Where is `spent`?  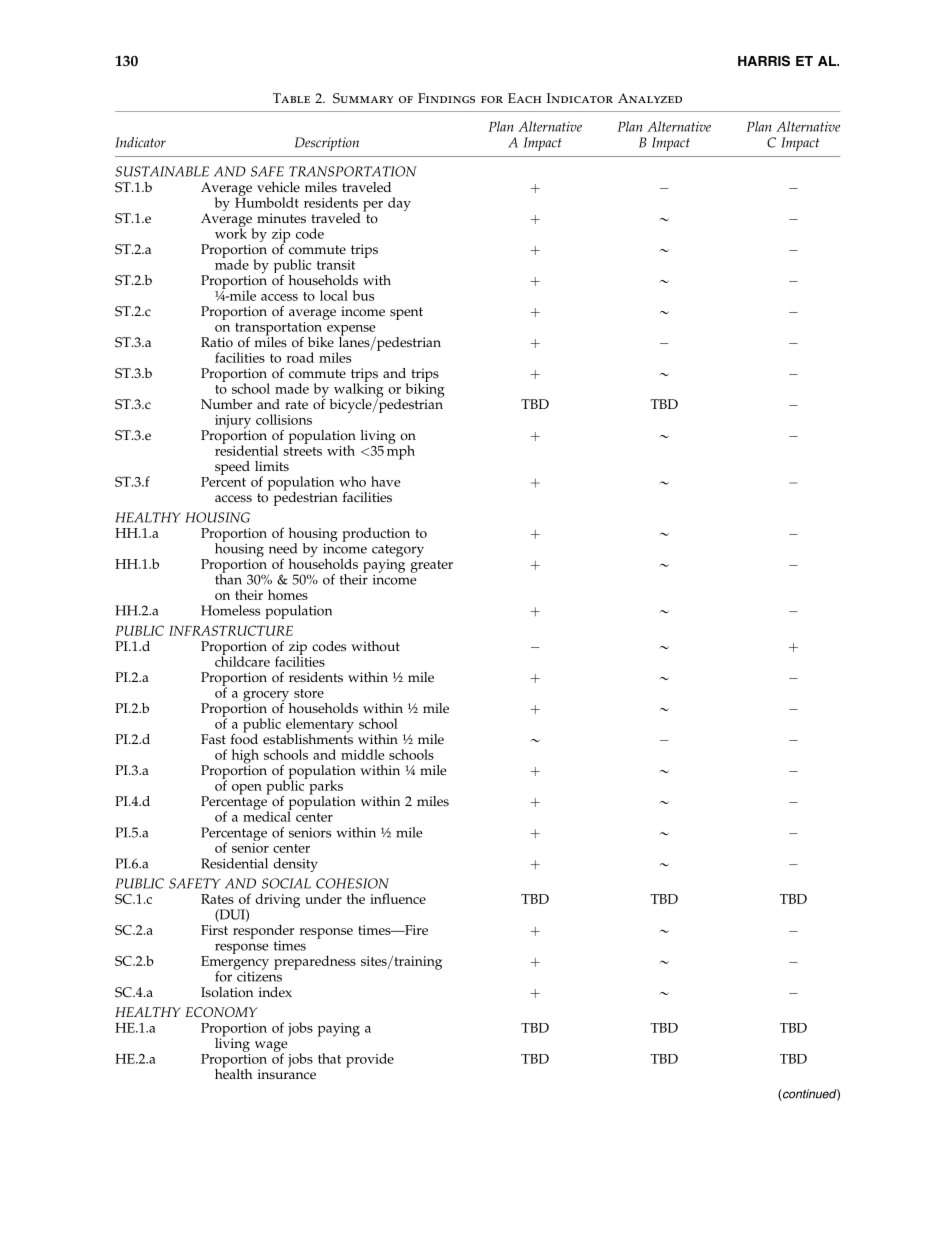 spent is located at coordinates (406, 313).
